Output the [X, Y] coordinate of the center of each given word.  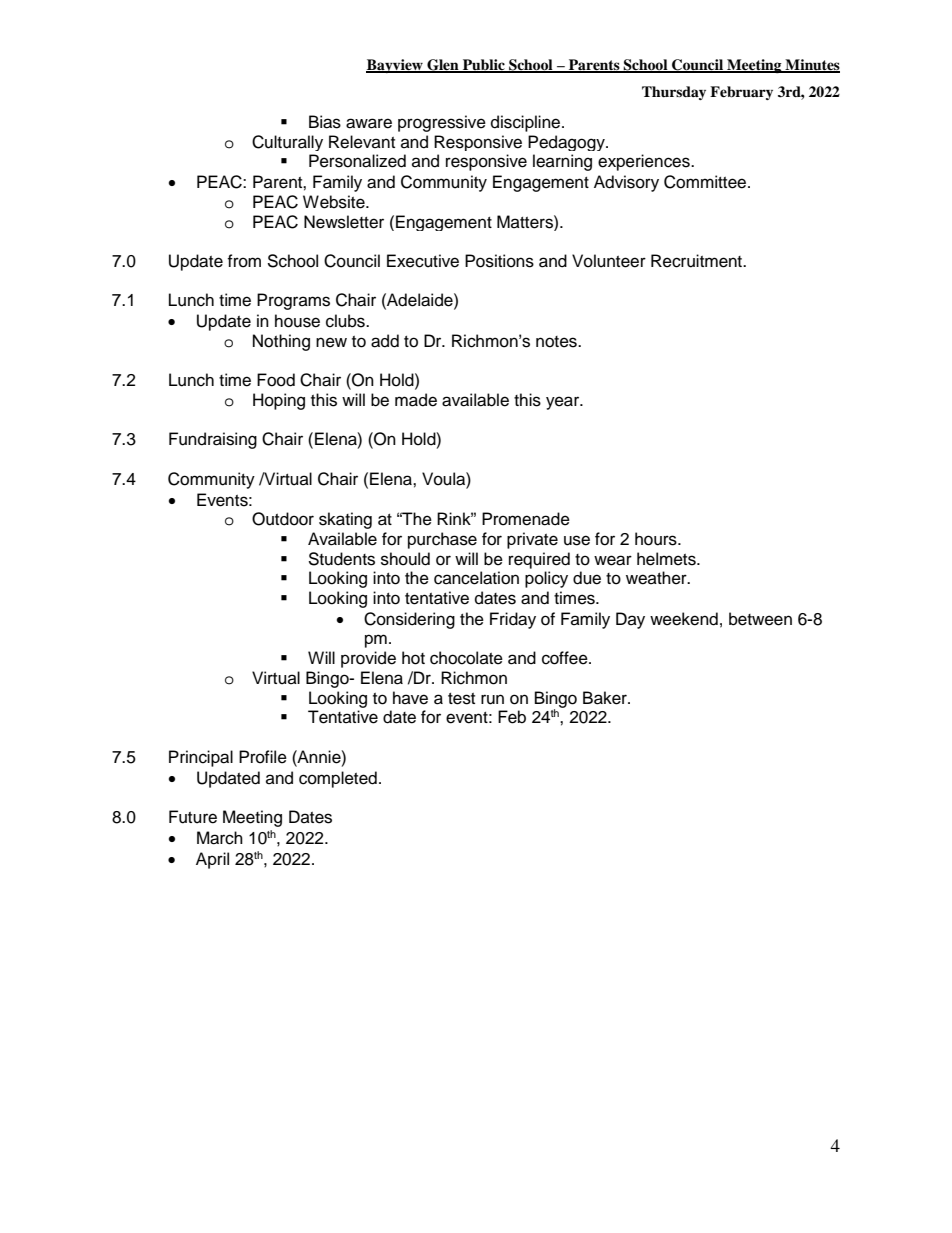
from [244, 261]
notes [557, 342]
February [741, 93]
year [564, 403]
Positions [499, 261]
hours [657, 539]
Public [484, 65]
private [532, 540]
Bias [325, 122]
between [760, 619]
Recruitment [697, 261]
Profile [263, 757]
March [220, 838]
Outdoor [283, 519]
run [492, 699]
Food [276, 380]
